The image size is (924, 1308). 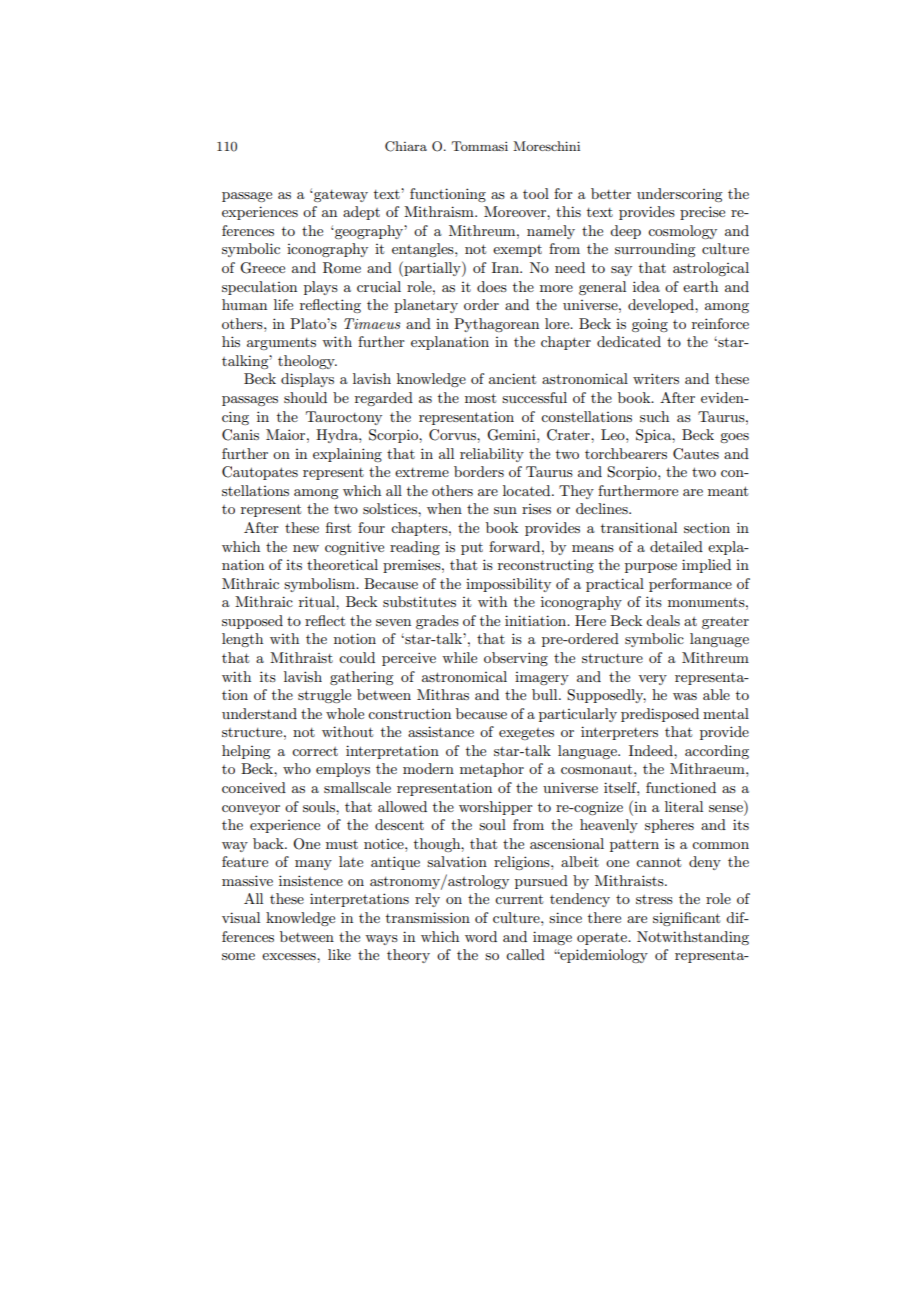 I want to click on excesses, so click(x=290, y=956).
